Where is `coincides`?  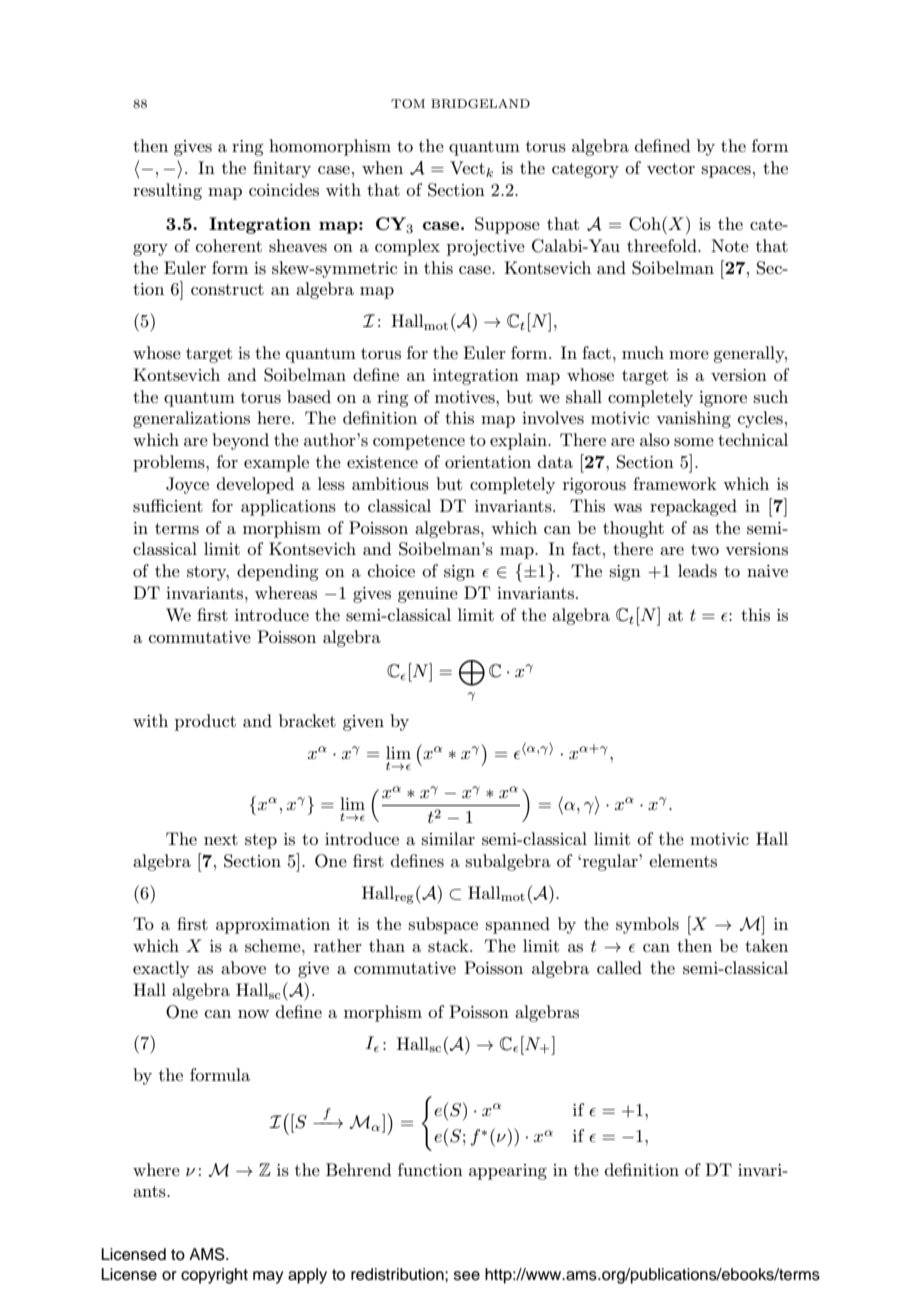 coincides is located at coordinates (284, 189).
